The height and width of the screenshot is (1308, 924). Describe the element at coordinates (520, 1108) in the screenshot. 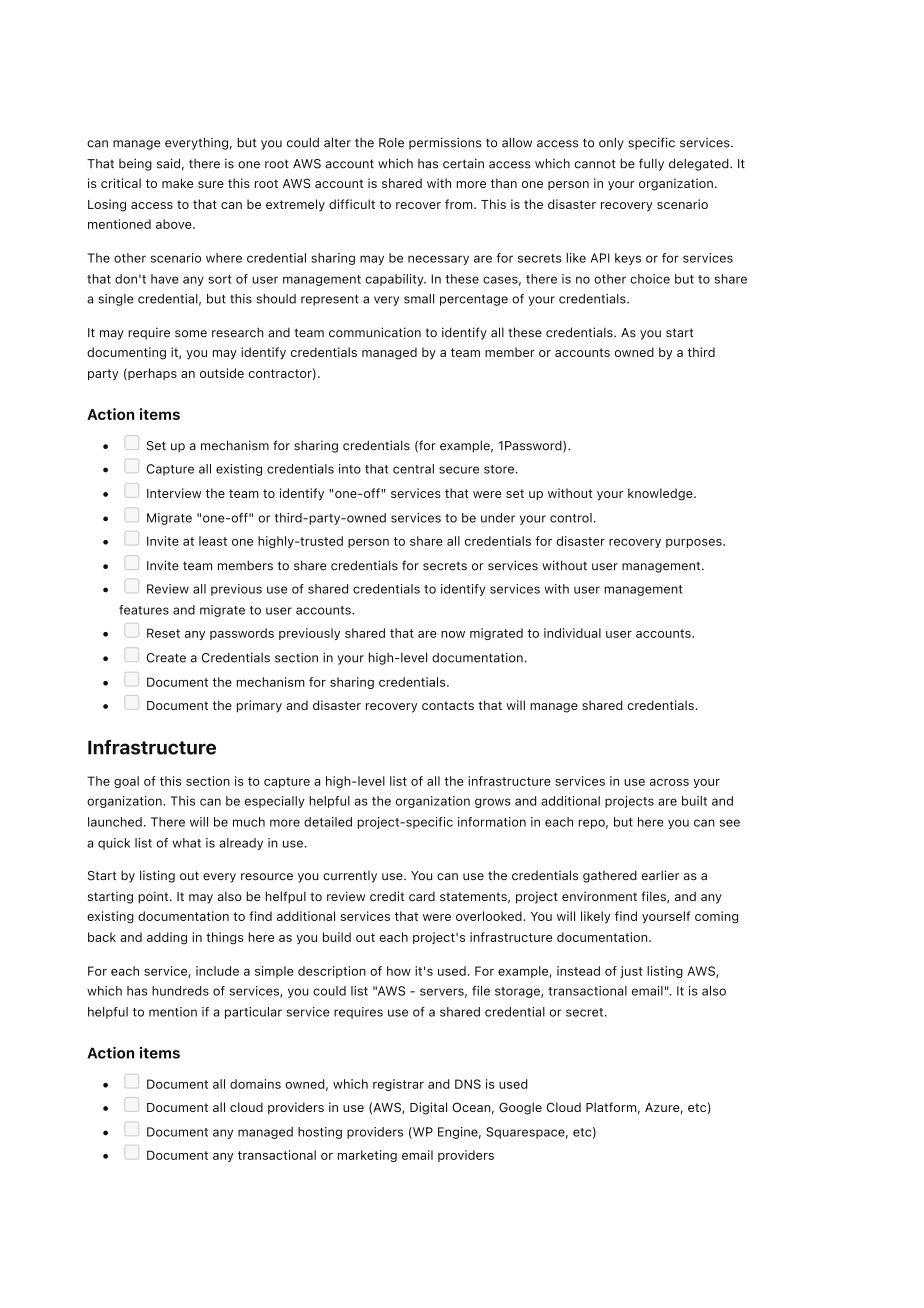

I see `Google` at that location.
